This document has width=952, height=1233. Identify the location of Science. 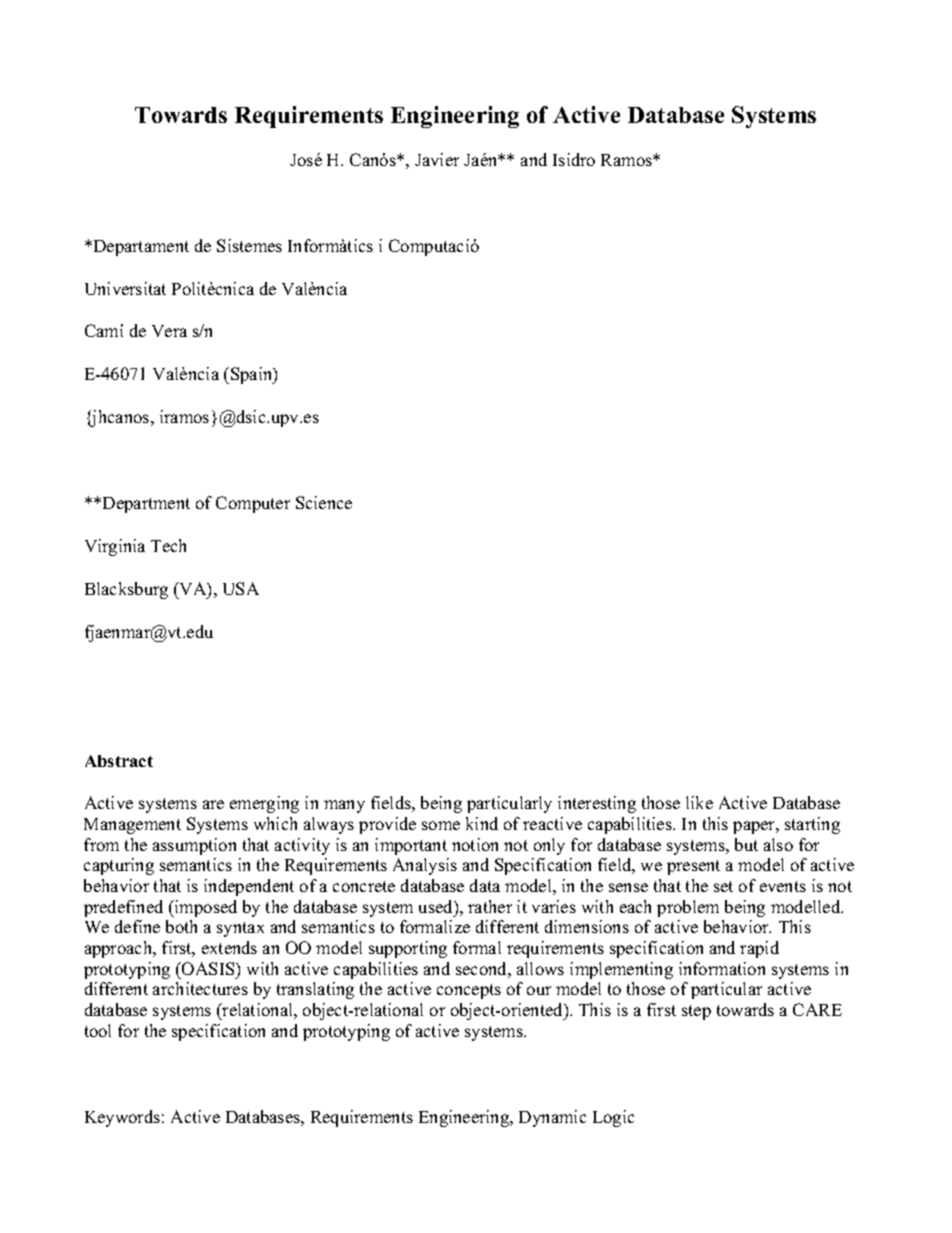
(324, 502).
